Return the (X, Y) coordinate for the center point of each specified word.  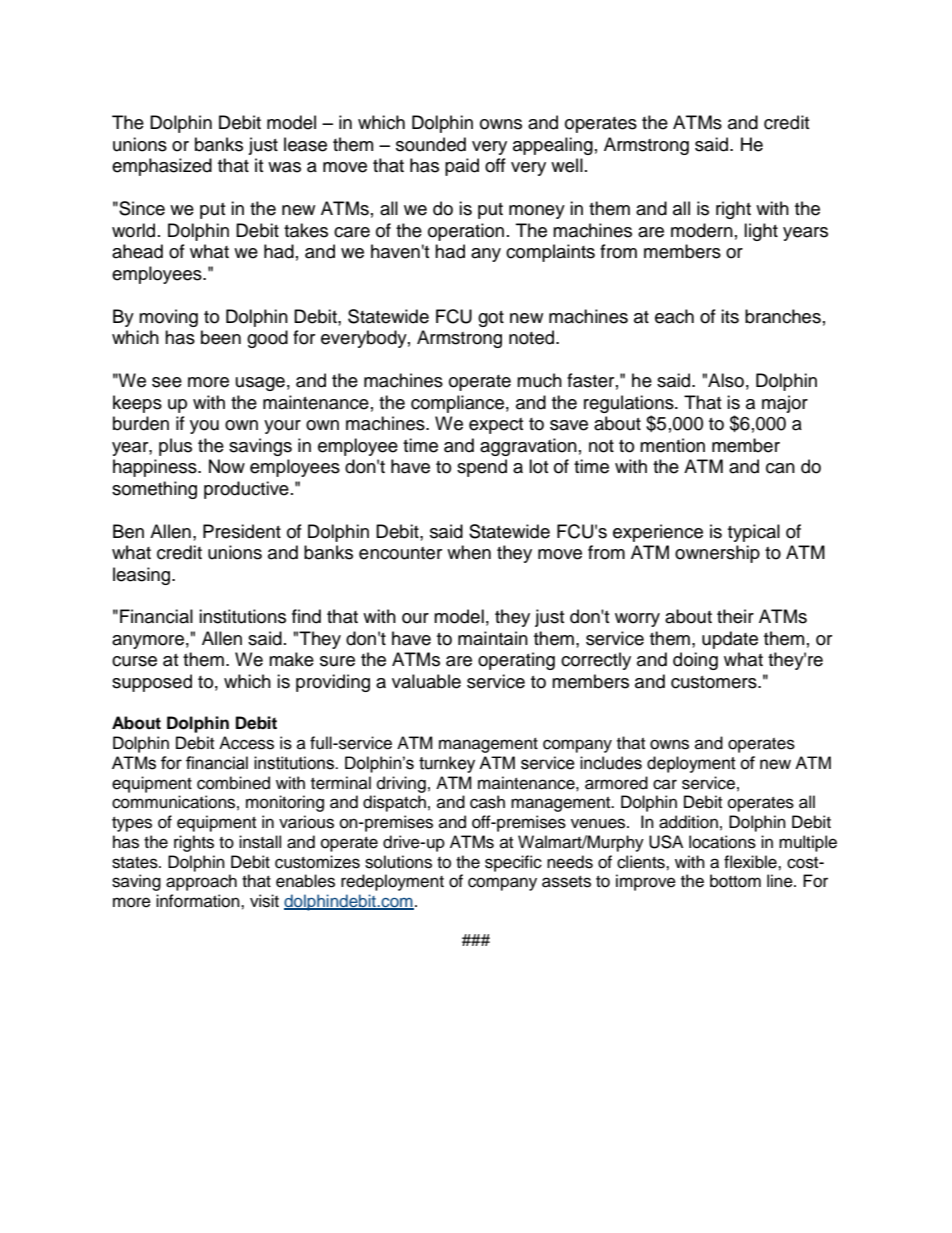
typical (754, 533)
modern (702, 230)
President (242, 531)
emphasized (162, 167)
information (199, 901)
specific (513, 863)
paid (462, 167)
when (469, 552)
